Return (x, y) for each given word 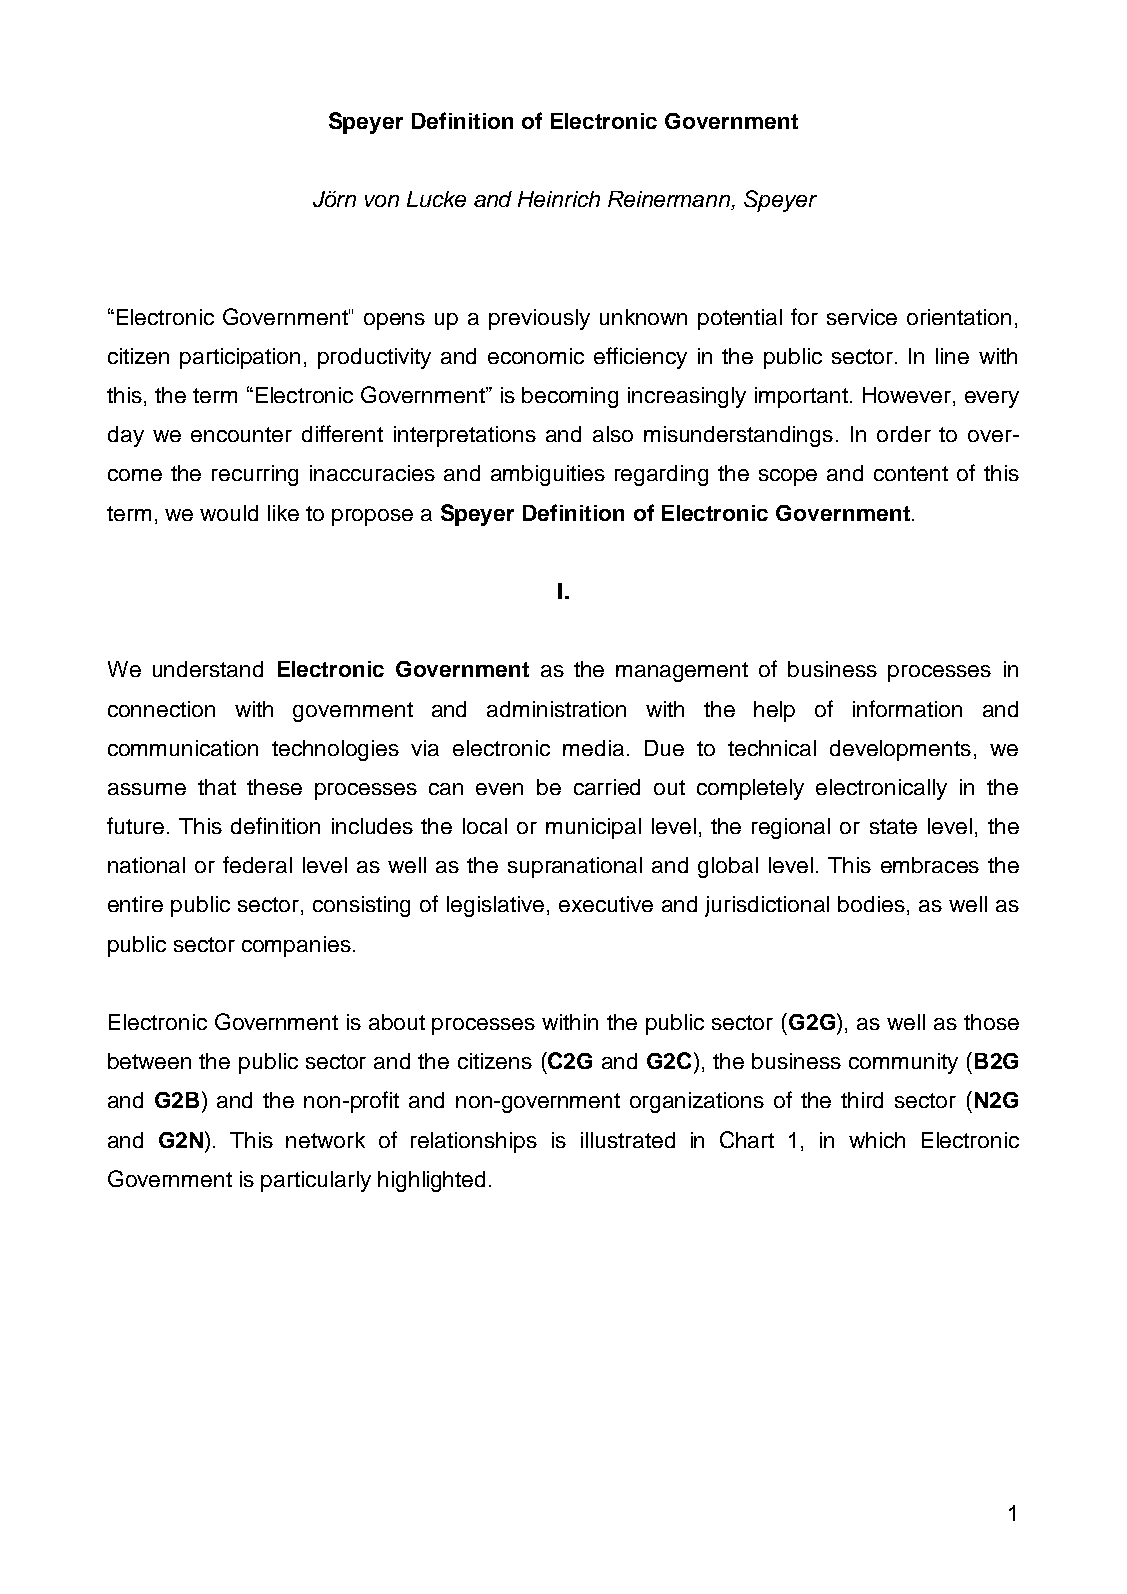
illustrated (628, 1140)
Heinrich (559, 199)
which (877, 1140)
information (907, 708)
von (382, 201)
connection (161, 709)
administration (556, 709)
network (325, 1140)
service (862, 317)
